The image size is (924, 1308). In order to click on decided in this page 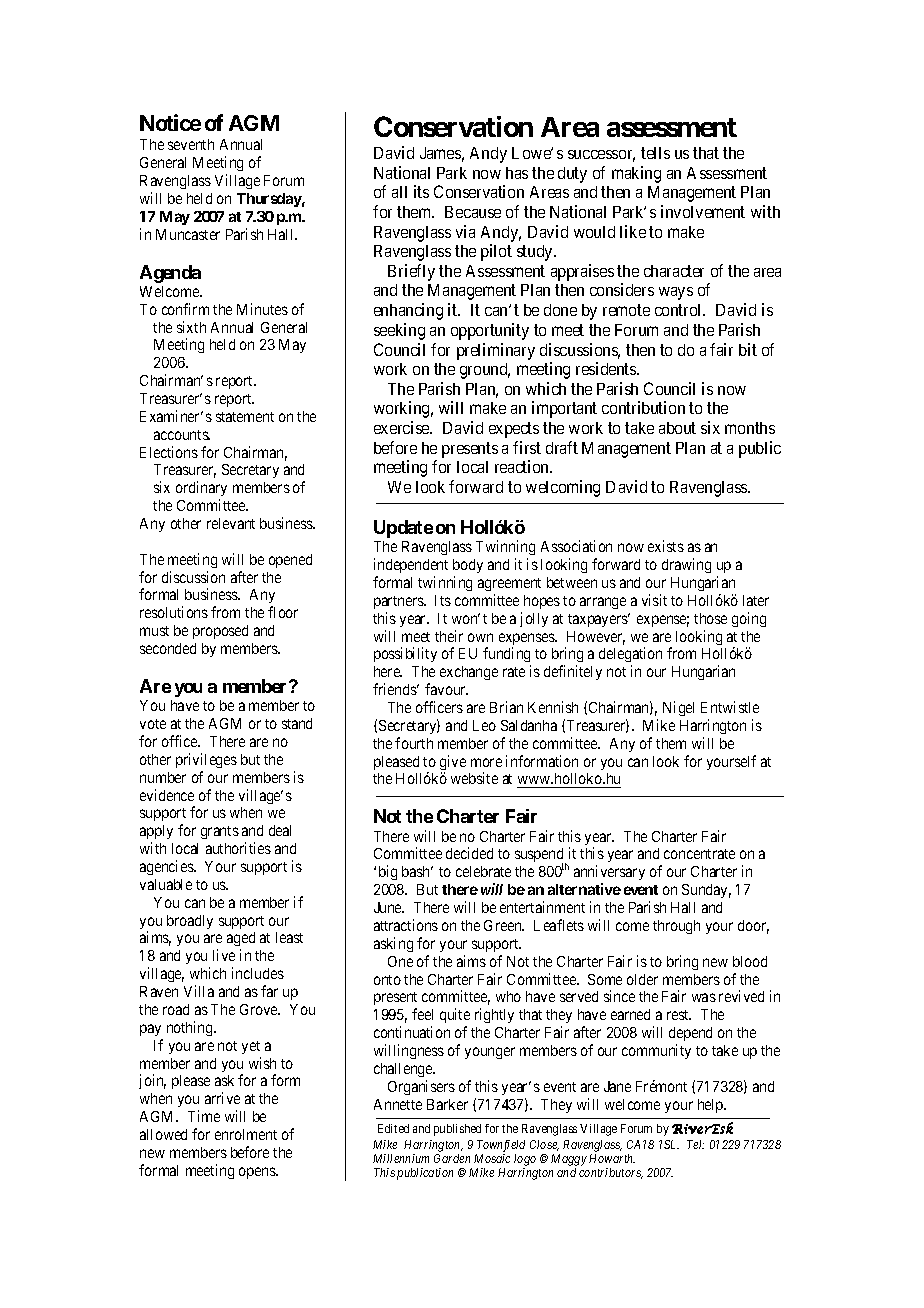, I will do `click(469, 853)`.
